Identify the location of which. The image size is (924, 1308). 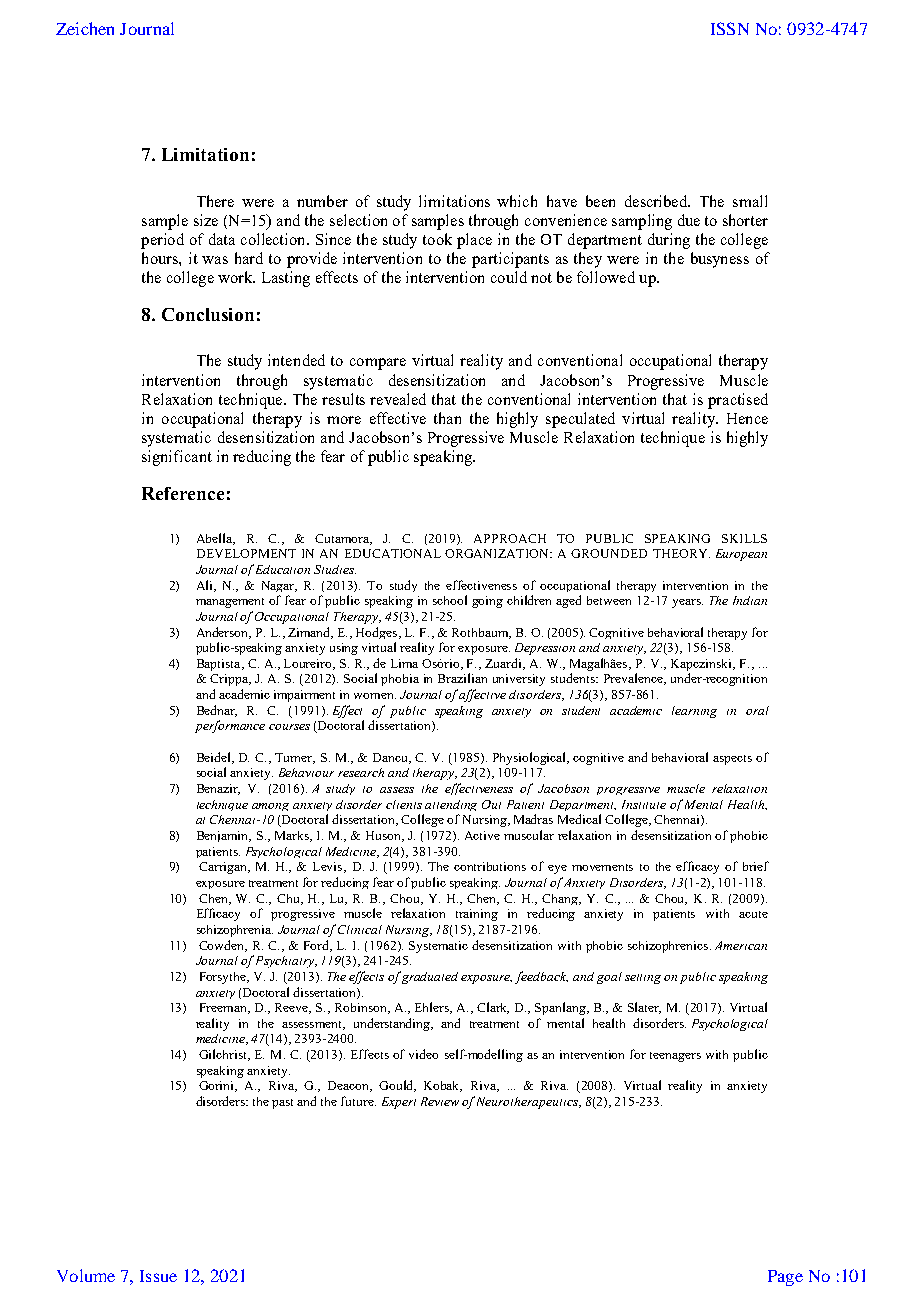
(517, 201).
